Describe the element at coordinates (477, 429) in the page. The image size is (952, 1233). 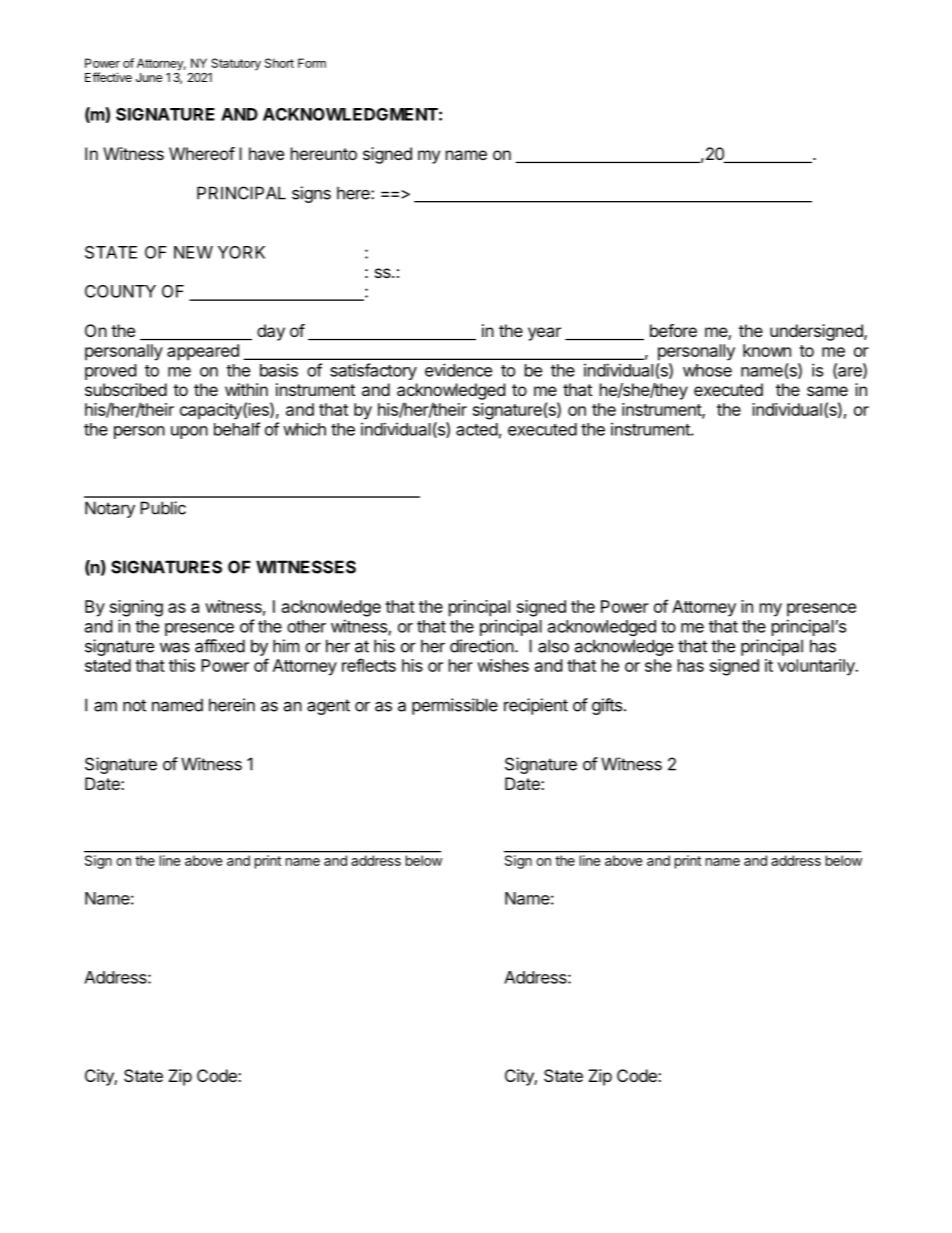
I see `acted` at that location.
